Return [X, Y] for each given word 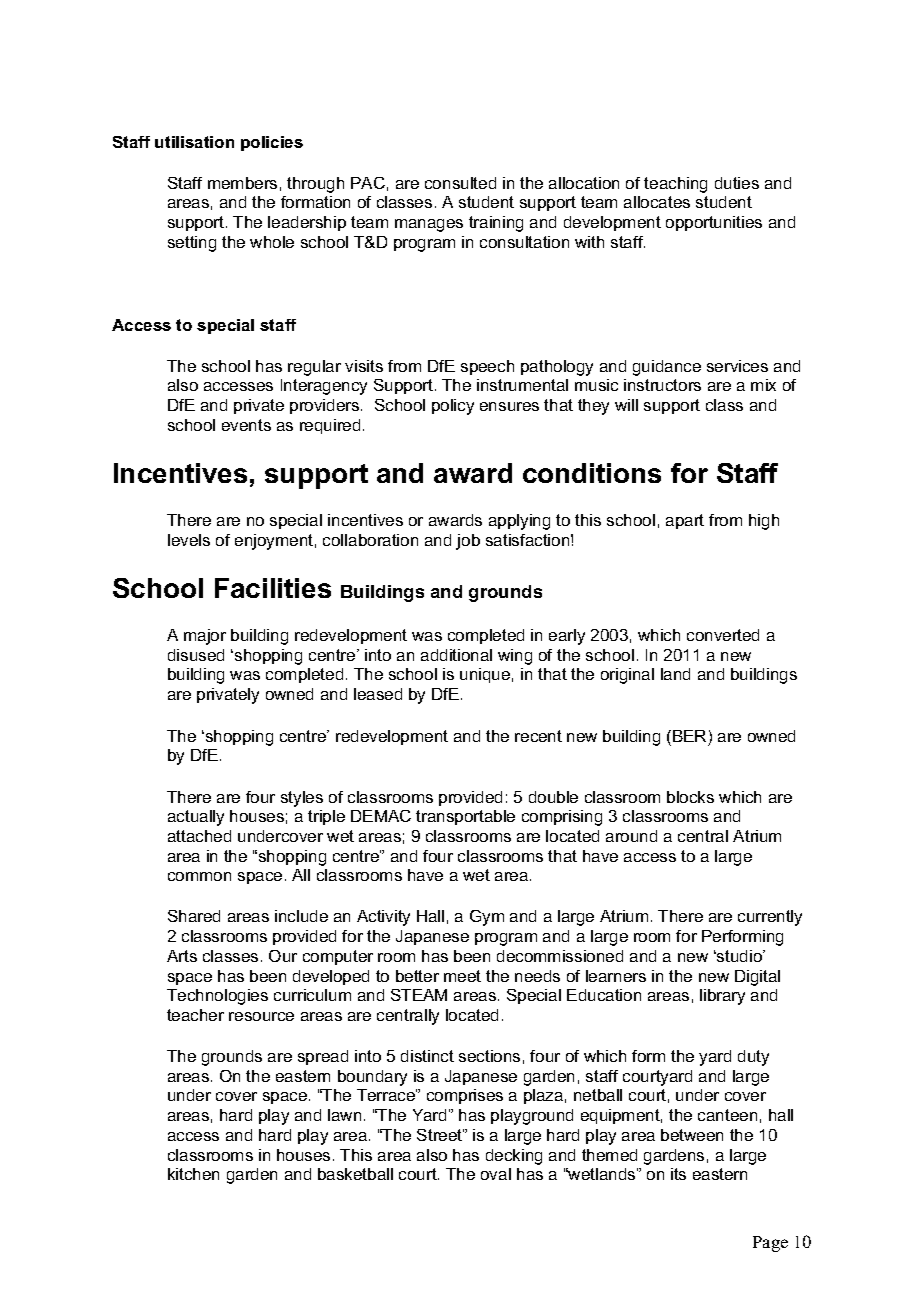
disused [196, 655]
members [242, 183]
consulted [460, 183]
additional [456, 655]
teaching [675, 185]
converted [723, 635]
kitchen [193, 1174]
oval [496, 1174]
